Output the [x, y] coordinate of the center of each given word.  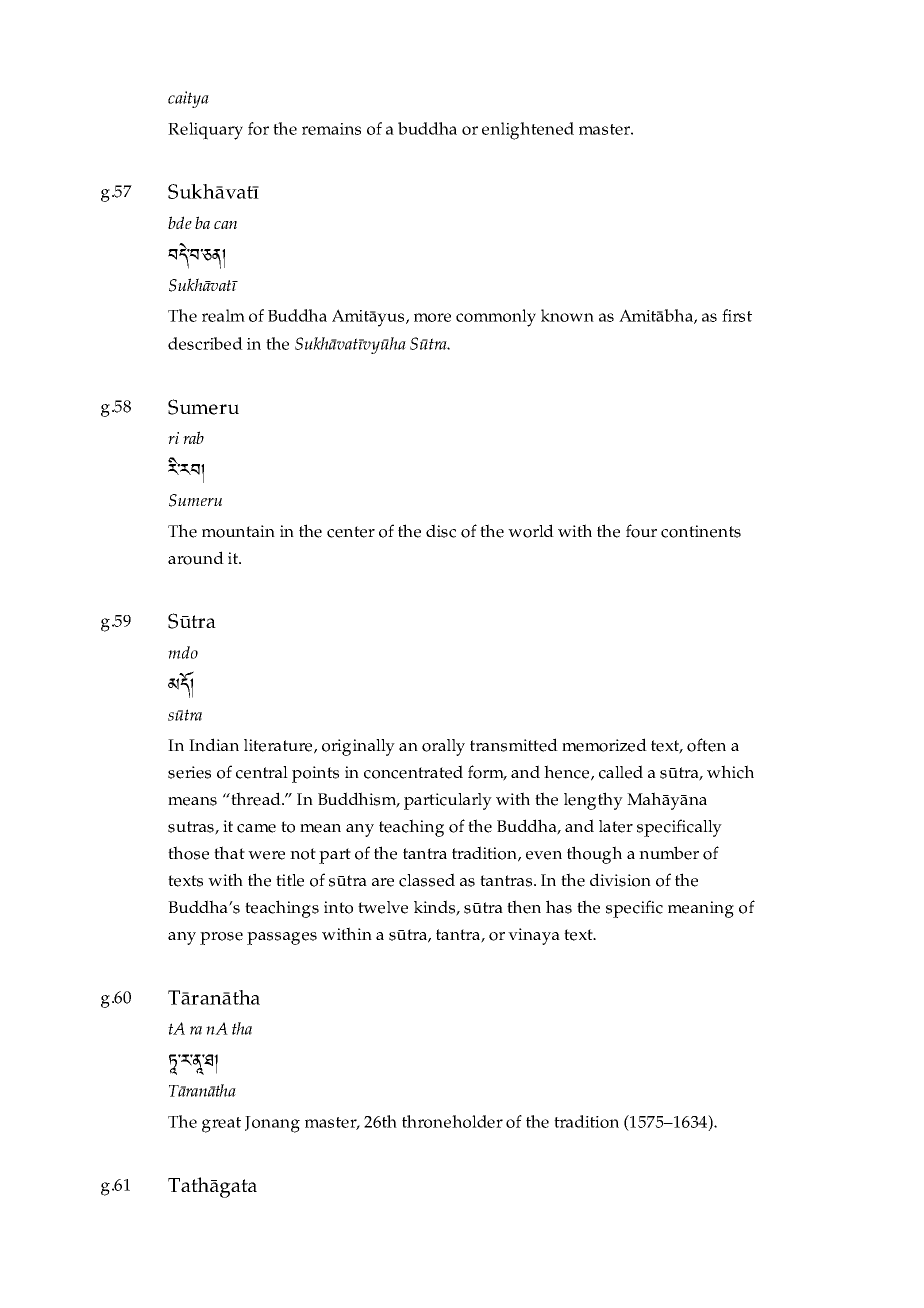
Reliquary [205, 131]
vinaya [534, 936]
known [567, 315]
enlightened [528, 131]
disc [441, 531]
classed [427, 880]
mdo [183, 652]
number [669, 853]
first [737, 315]
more [432, 317]
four [641, 531]
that [229, 852]
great [221, 1125]
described [205, 343]
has [559, 907]
